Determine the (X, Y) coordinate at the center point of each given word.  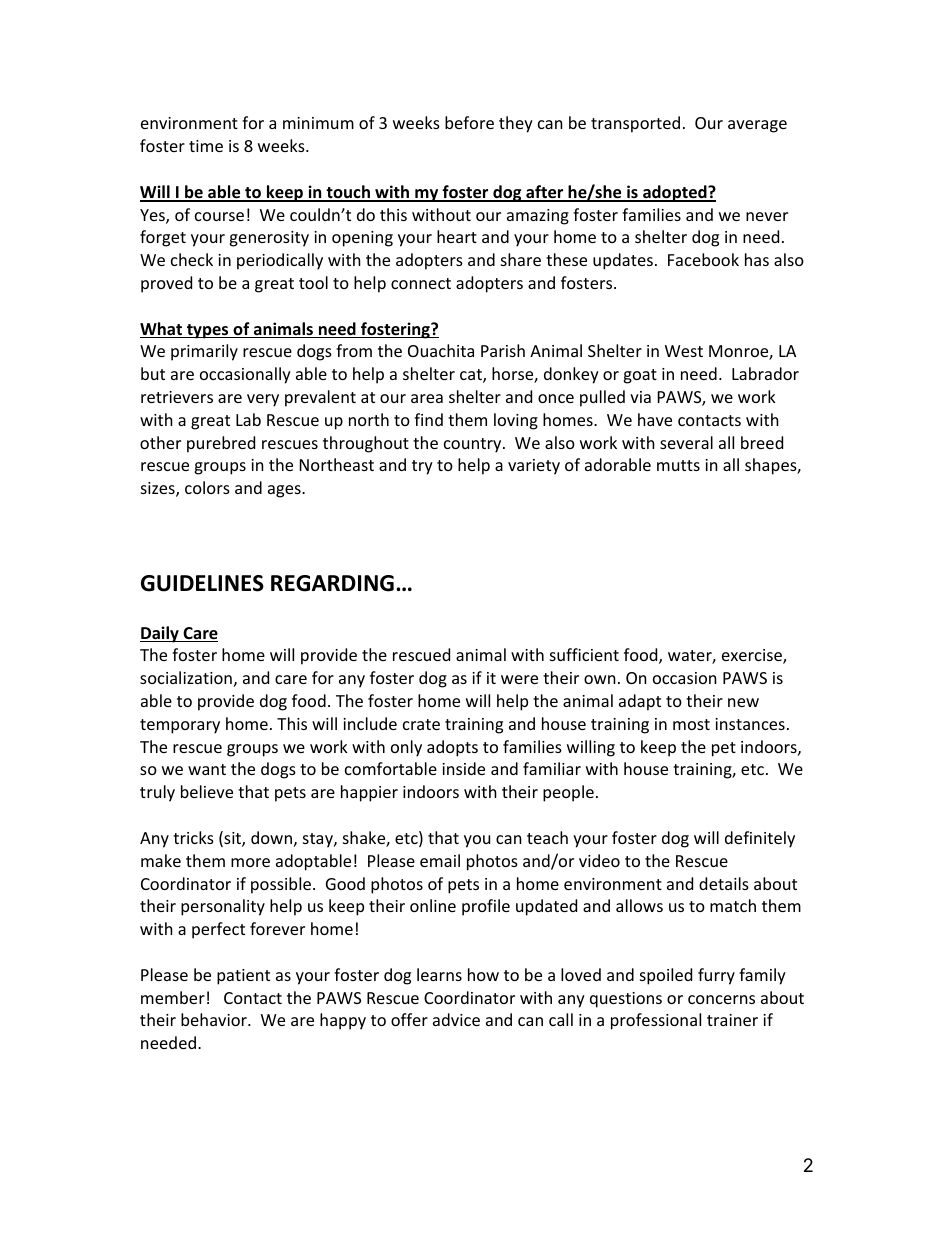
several (686, 442)
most (691, 724)
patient (243, 977)
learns (439, 974)
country (474, 445)
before (469, 122)
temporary (180, 726)
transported (635, 124)
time (206, 146)
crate (421, 724)
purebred (221, 444)
